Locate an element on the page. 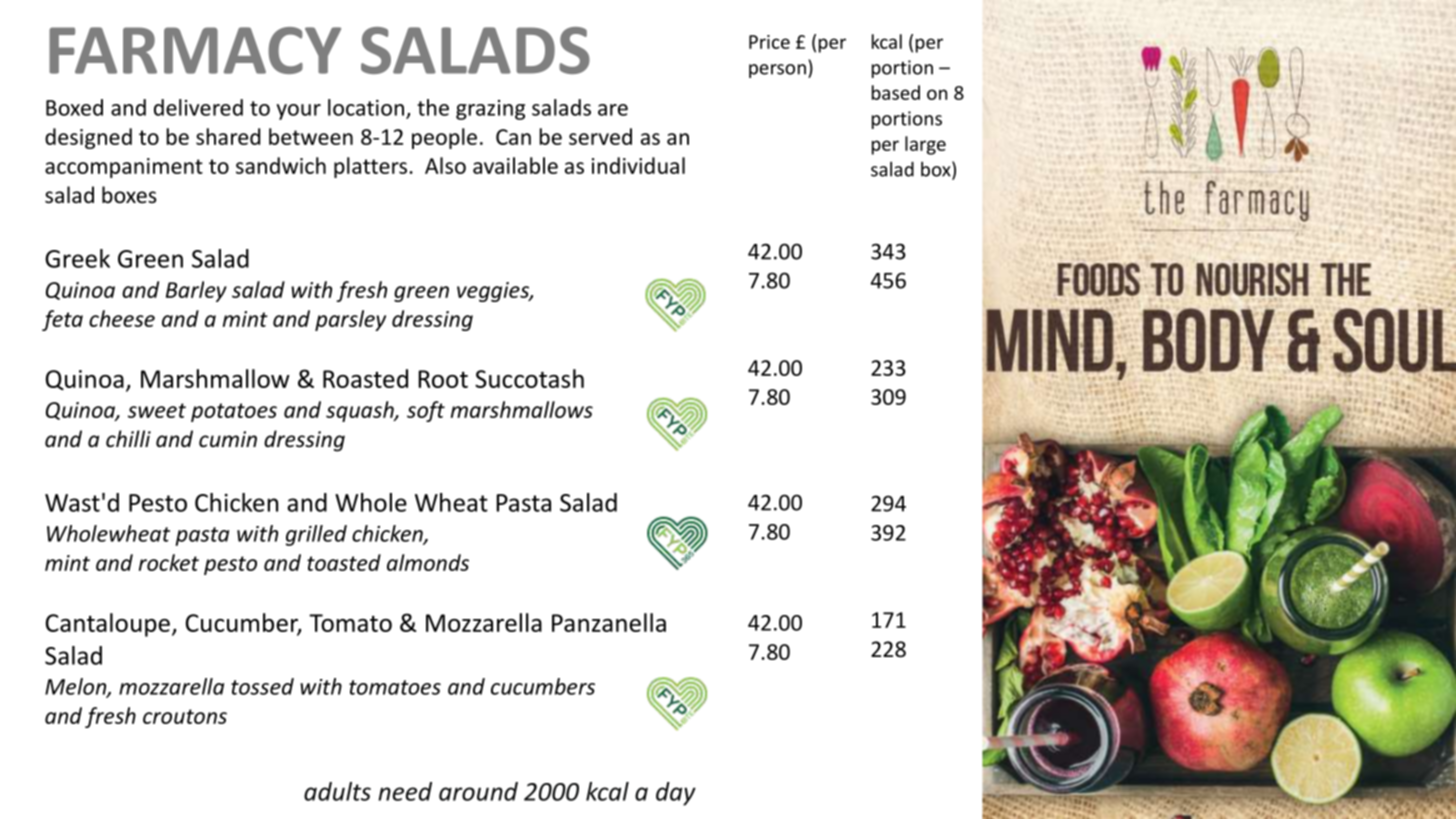 This page has width=1456, height=819. croutons is located at coordinates (185, 716).
